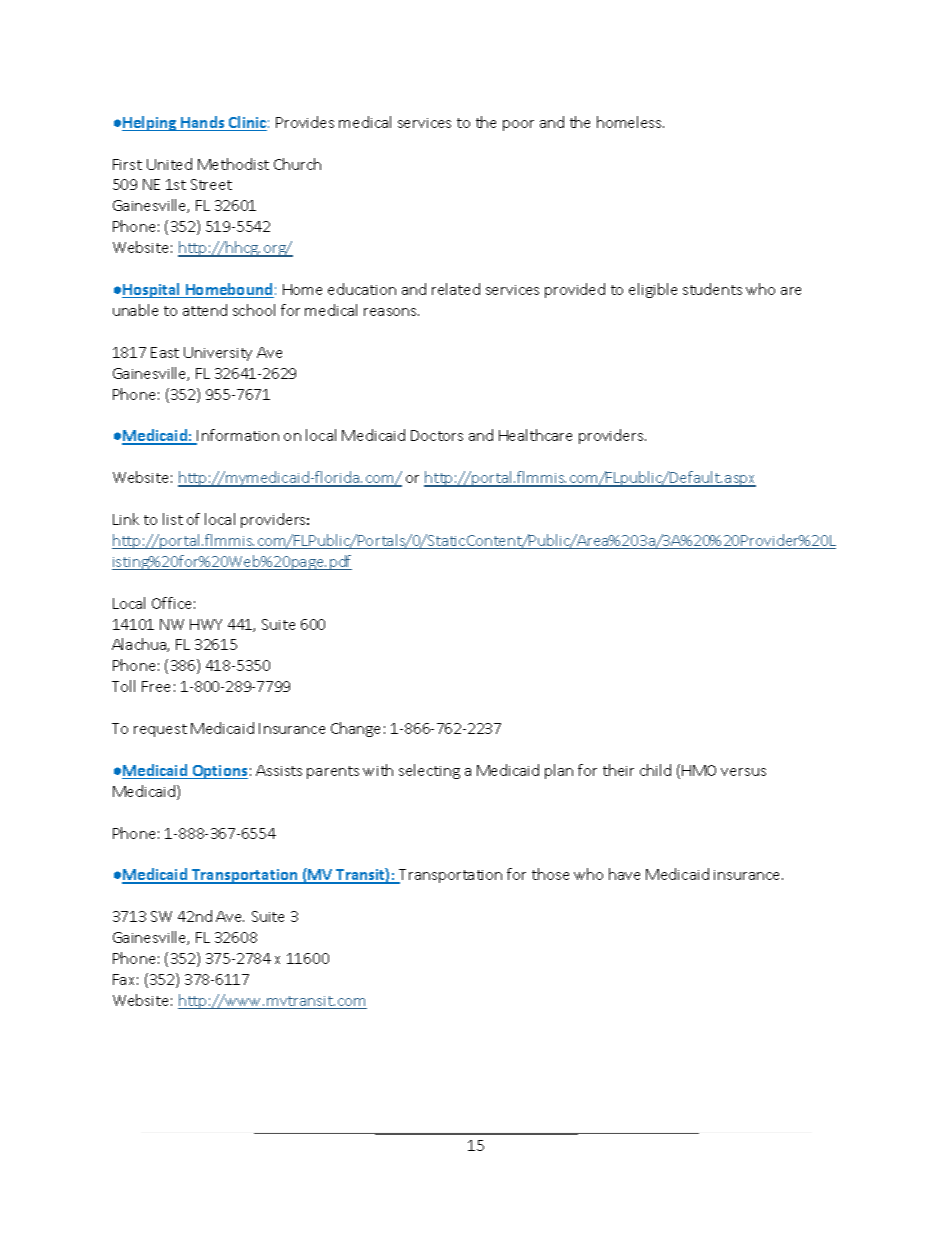 The image size is (952, 1233). What do you see at coordinates (456, 289) in the document?
I see `related` at bounding box center [456, 289].
